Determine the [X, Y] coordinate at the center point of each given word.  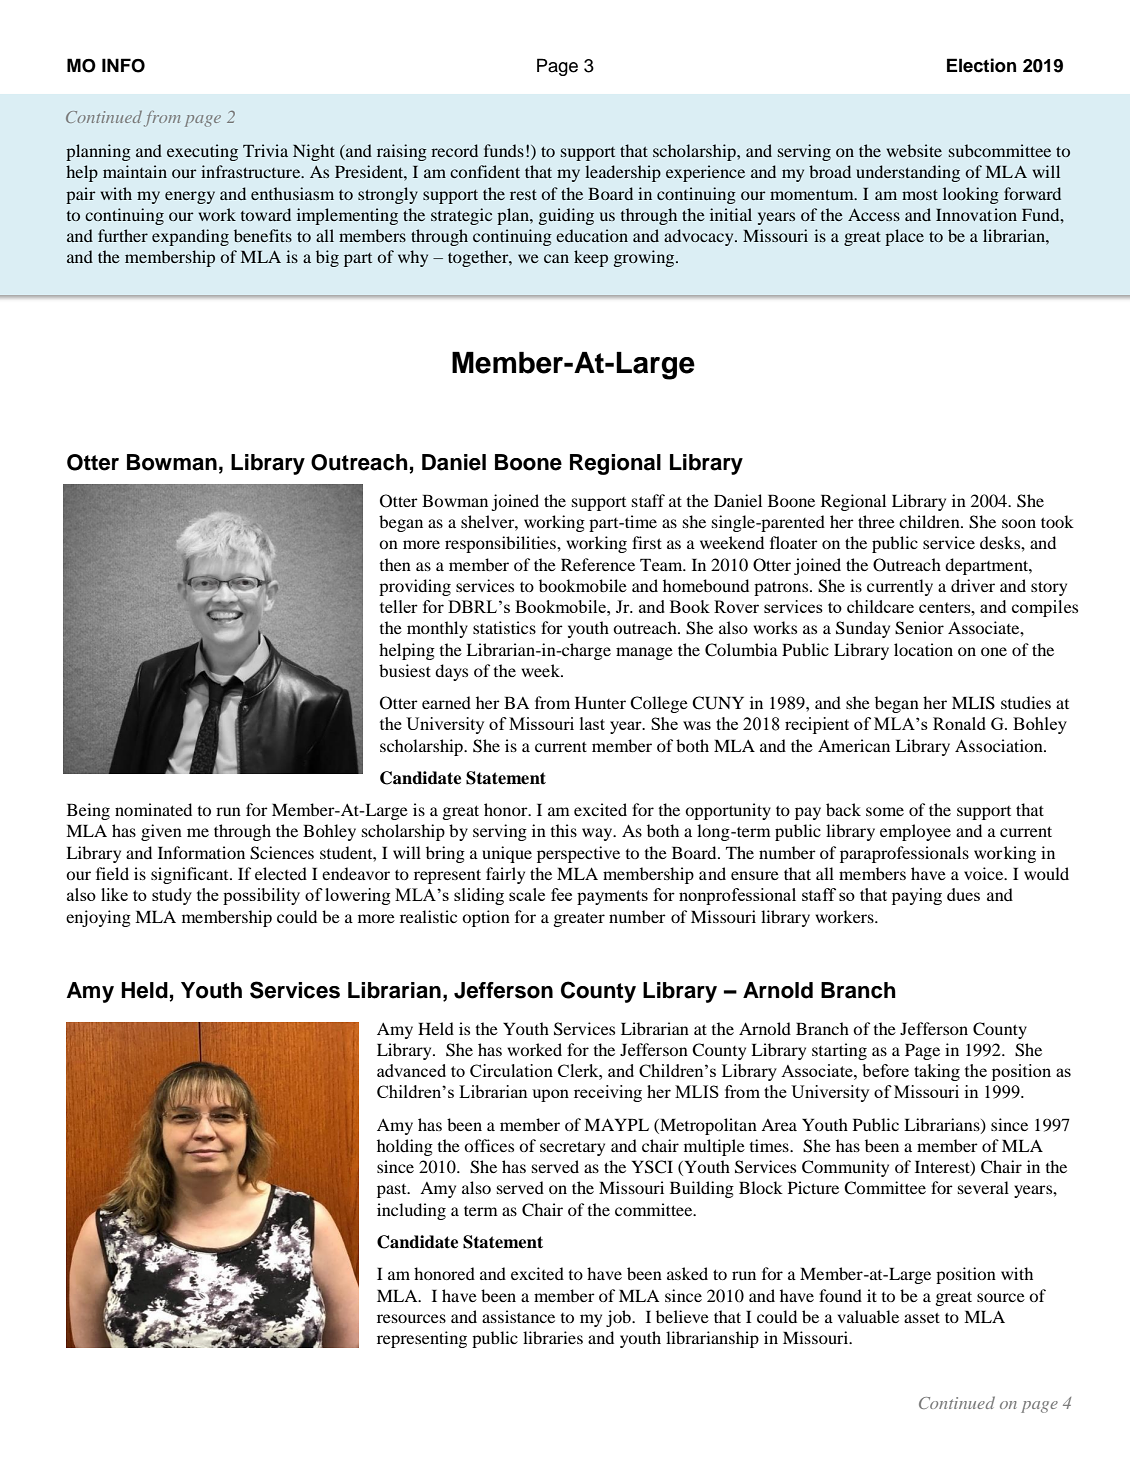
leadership [623, 173]
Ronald [959, 723]
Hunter [600, 702]
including [411, 1211]
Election [981, 65]
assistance [518, 1316]
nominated [153, 809]
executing [202, 152]
